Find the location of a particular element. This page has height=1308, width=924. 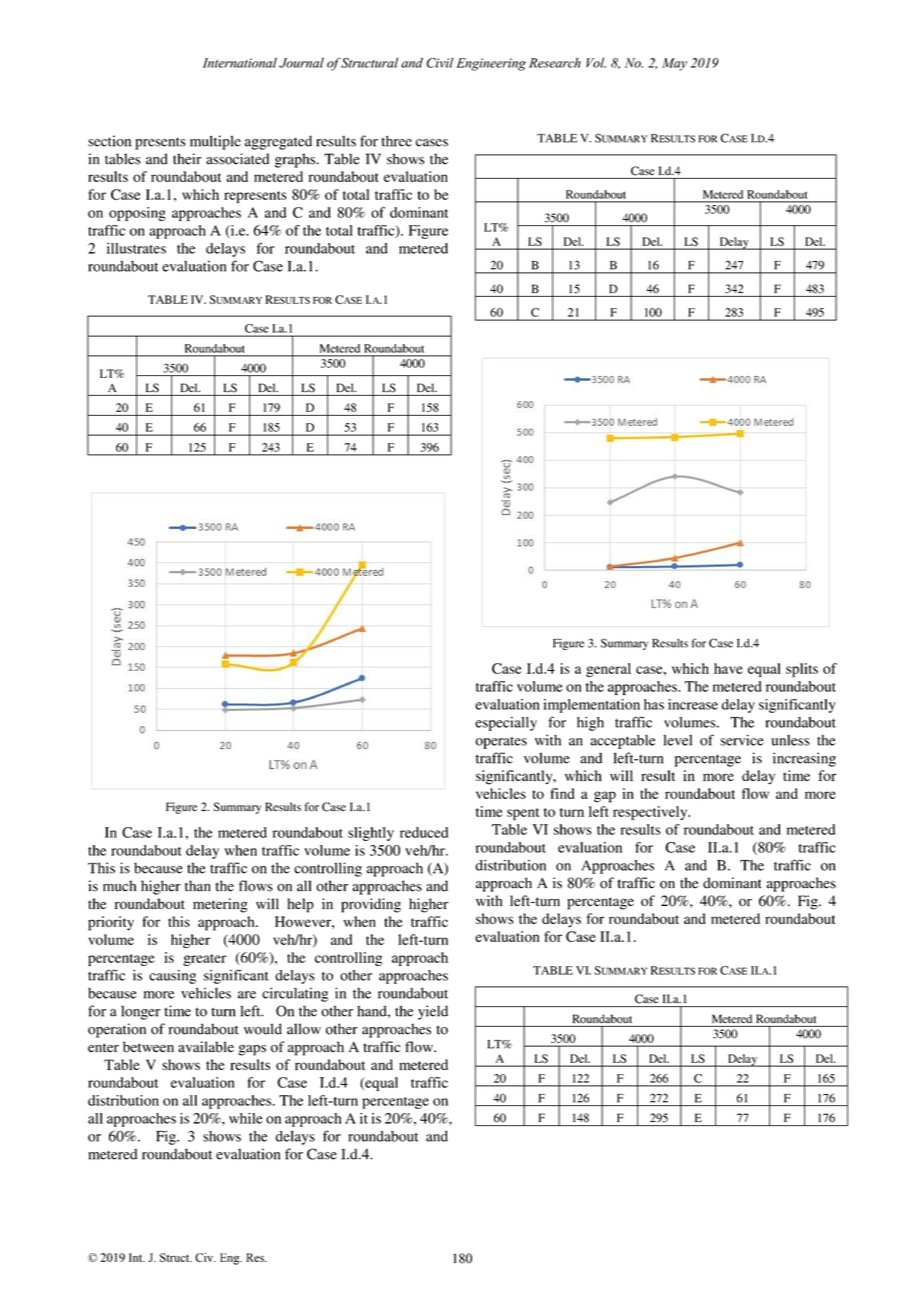

May is located at coordinates (674, 64).
